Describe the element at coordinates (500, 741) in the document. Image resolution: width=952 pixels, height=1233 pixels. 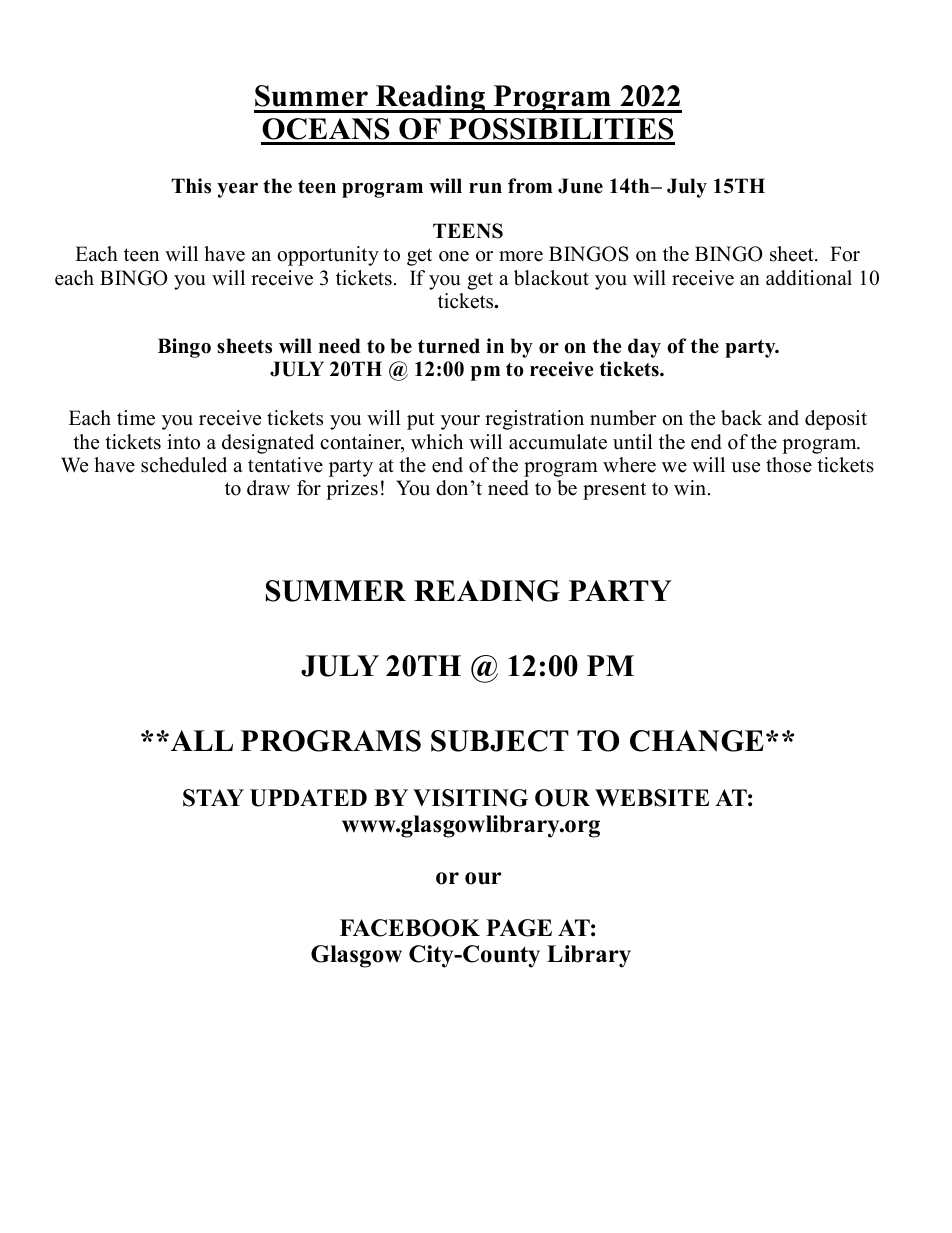
I see `SUBJECT` at that location.
